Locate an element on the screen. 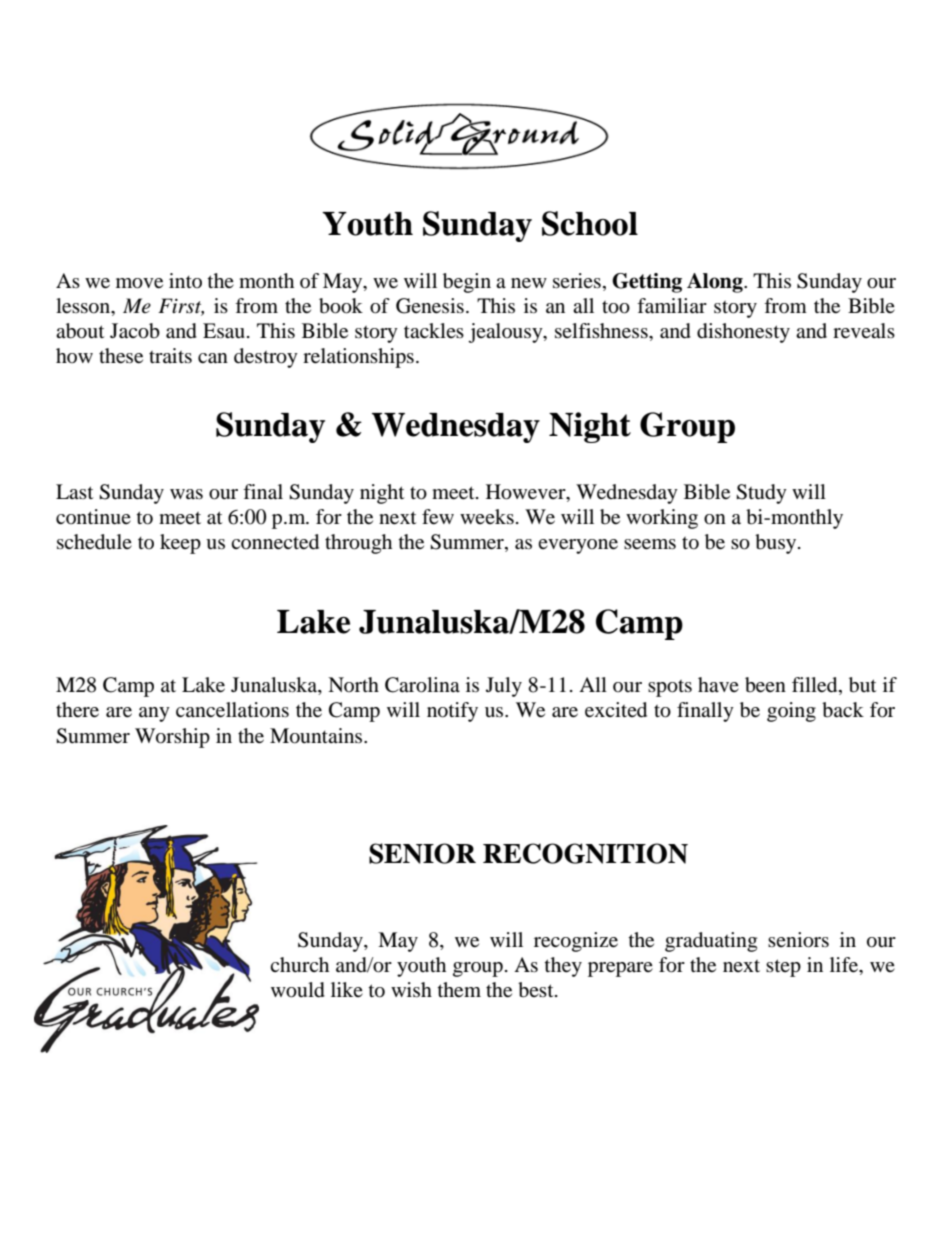 This screenshot has width=952, height=1233. church is located at coordinates (299, 964).
